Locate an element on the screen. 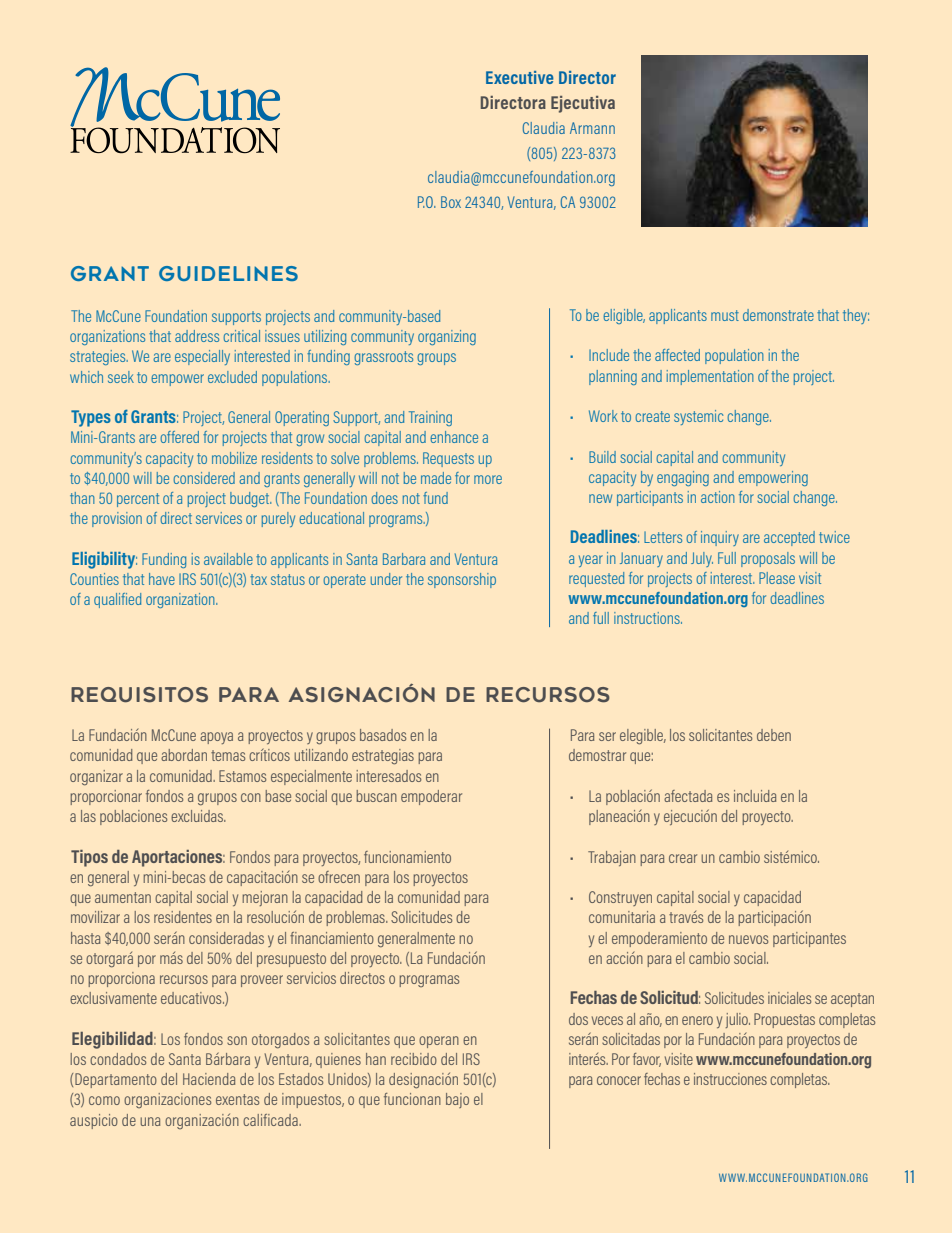  demonstrate is located at coordinates (778, 315).
